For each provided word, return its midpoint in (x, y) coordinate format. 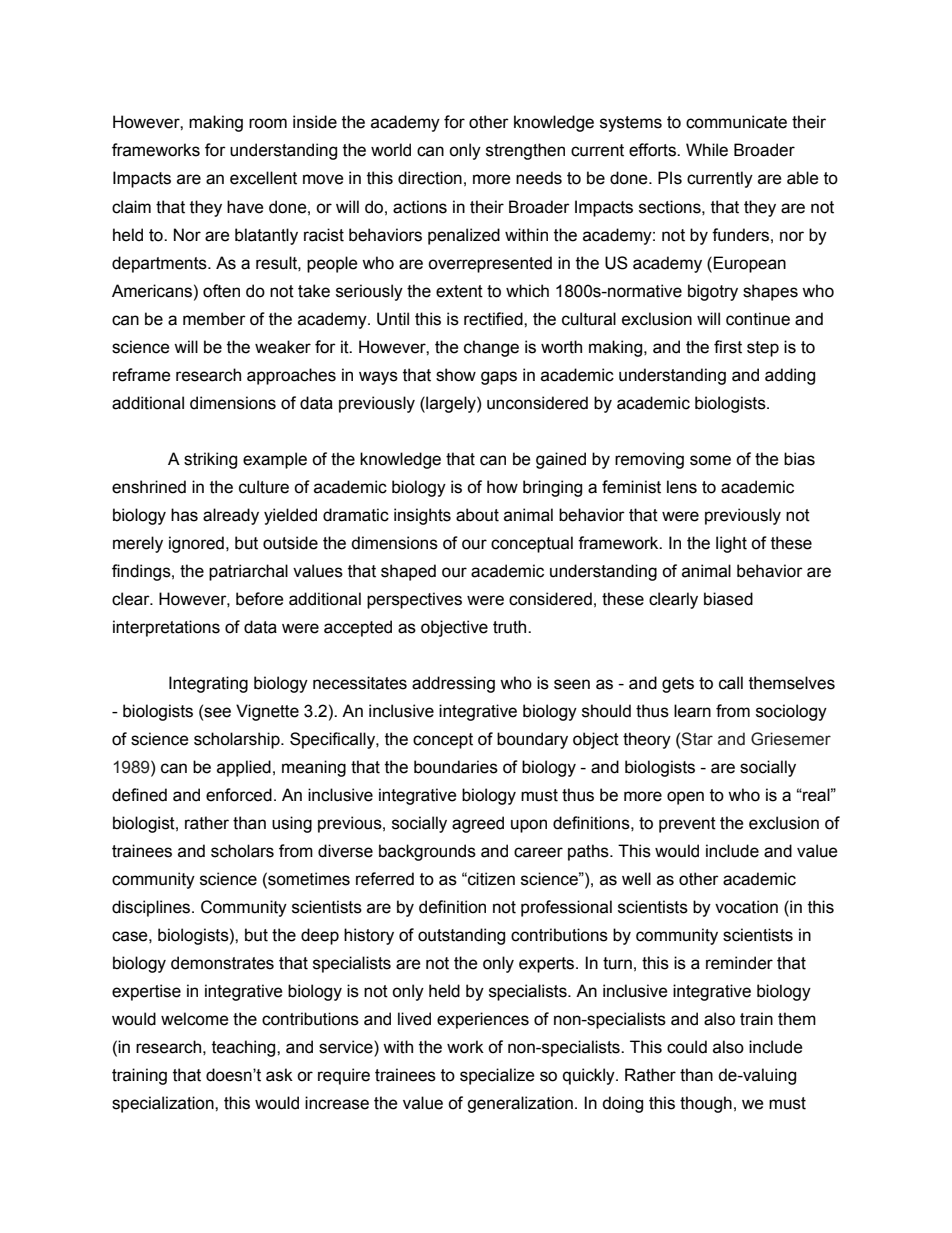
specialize (497, 1076)
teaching (245, 1048)
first (728, 347)
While (707, 150)
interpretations (166, 628)
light (731, 544)
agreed (478, 824)
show (456, 375)
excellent (263, 178)
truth (511, 627)
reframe (142, 375)
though (706, 1104)
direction (430, 178)
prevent (687, 825)
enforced (239, 795)
